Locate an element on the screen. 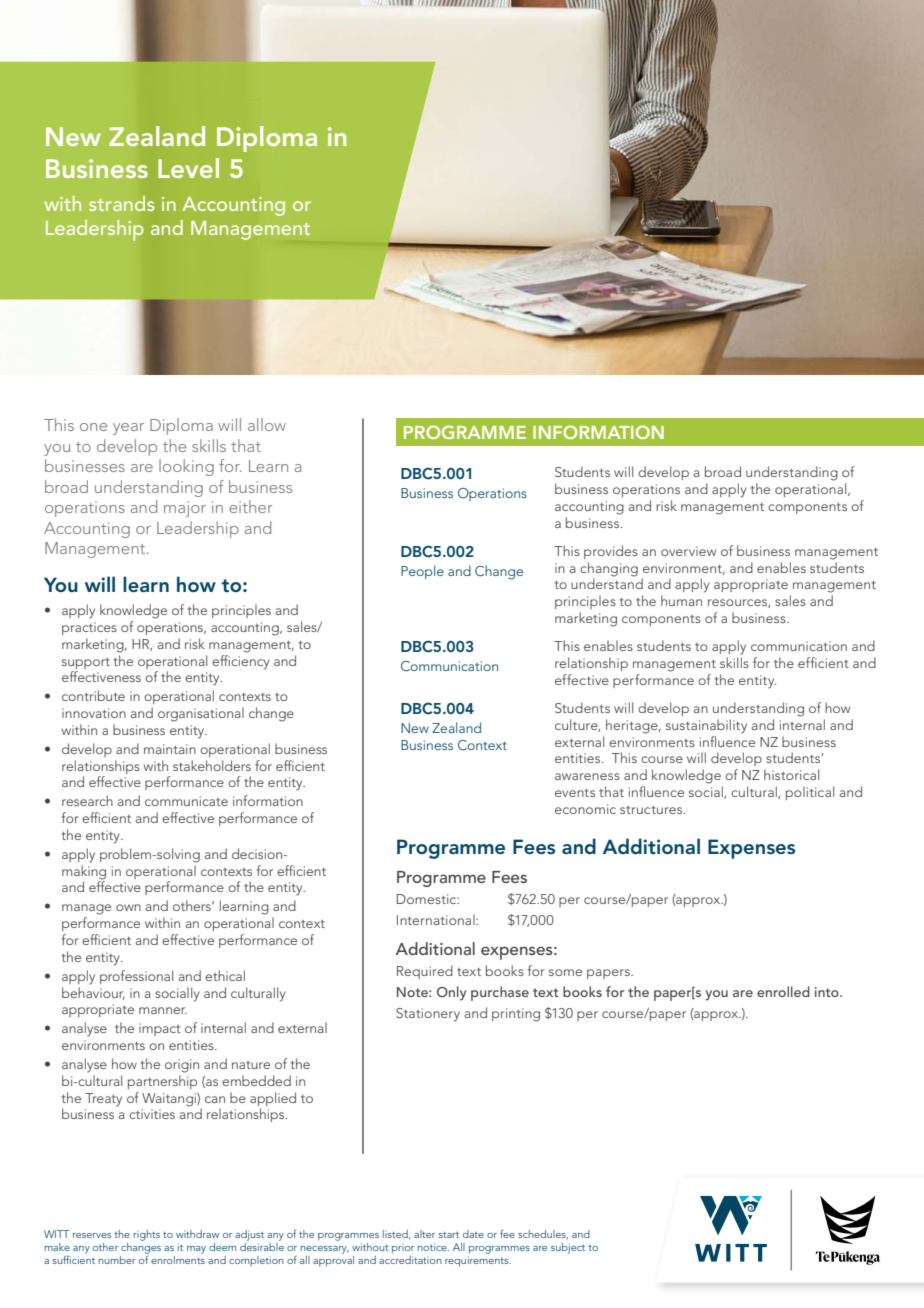  sustainability is located at coordinates (706, 726).
